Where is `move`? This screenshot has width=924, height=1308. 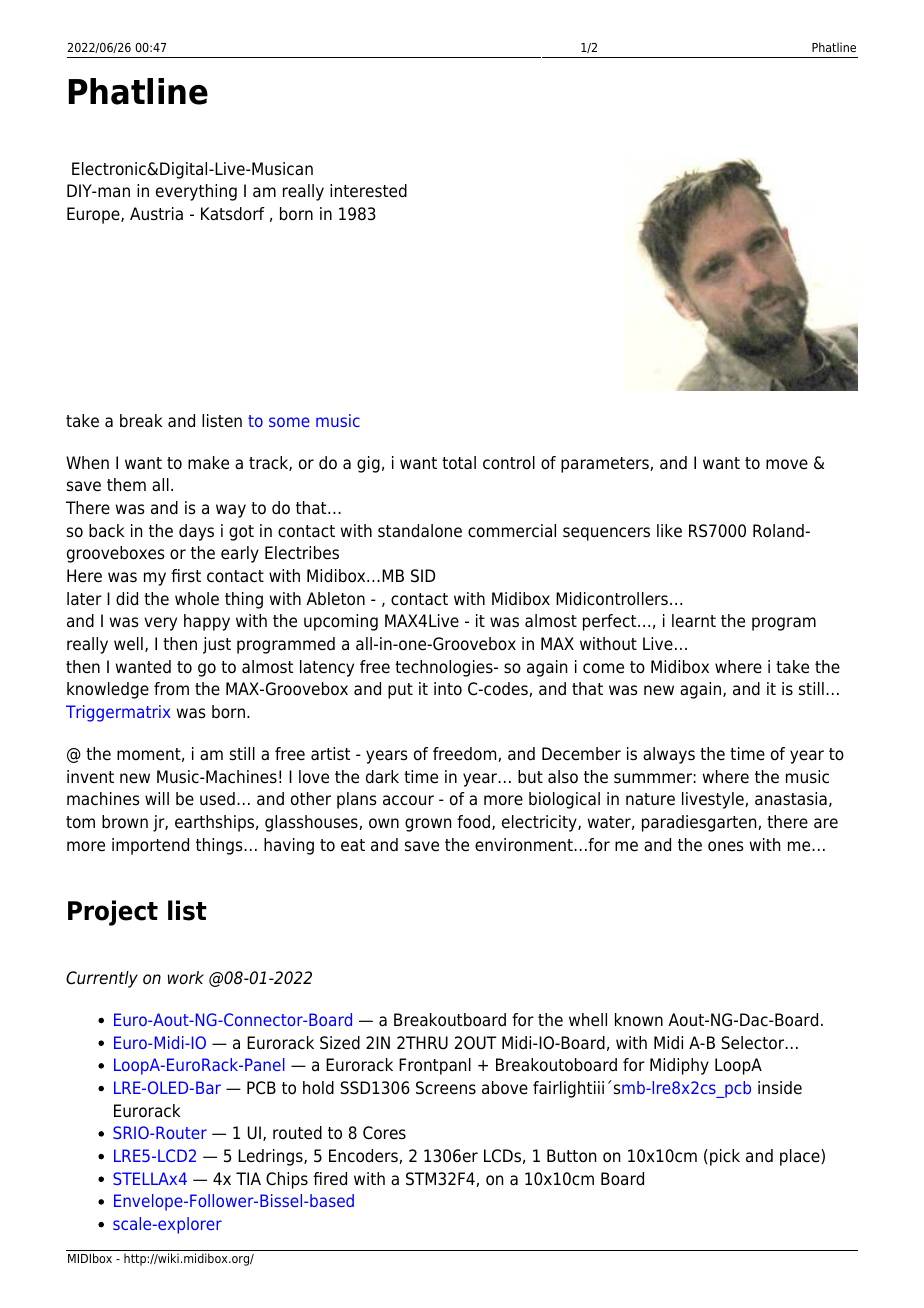 move is located at coordinates (787, 464).
